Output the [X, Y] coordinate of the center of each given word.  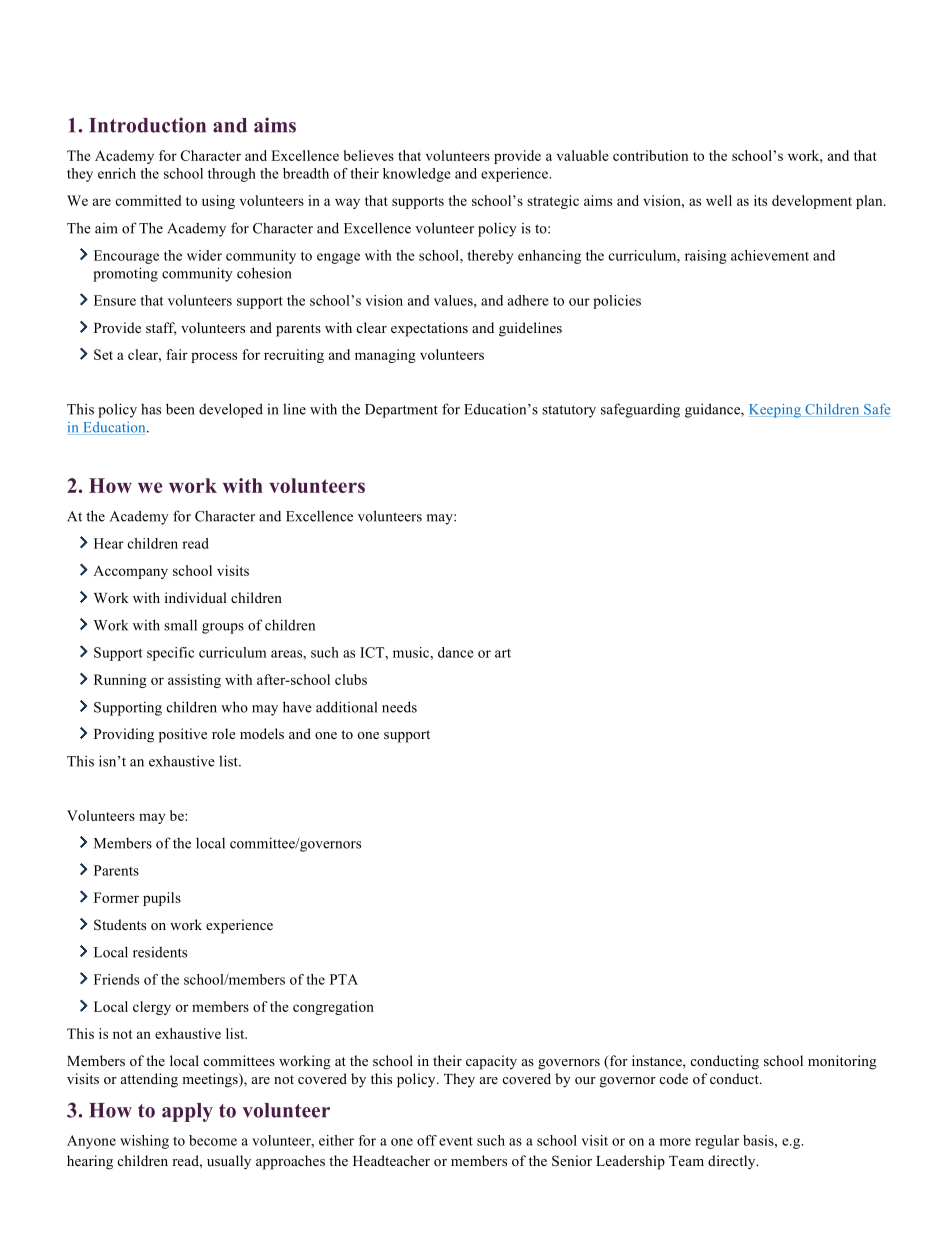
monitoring [842, 1062]
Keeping [776, 411]
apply [187, 1112]
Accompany [130, 572]
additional [346, 707]
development [812, 202]
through [232, 175]
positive [183, 735]
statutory [569, 411]
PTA [344, 979]
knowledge [417, 175]
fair [177, 354]
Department [401, 411]
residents [160, 952]
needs [399, 707]
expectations [429, 329]
